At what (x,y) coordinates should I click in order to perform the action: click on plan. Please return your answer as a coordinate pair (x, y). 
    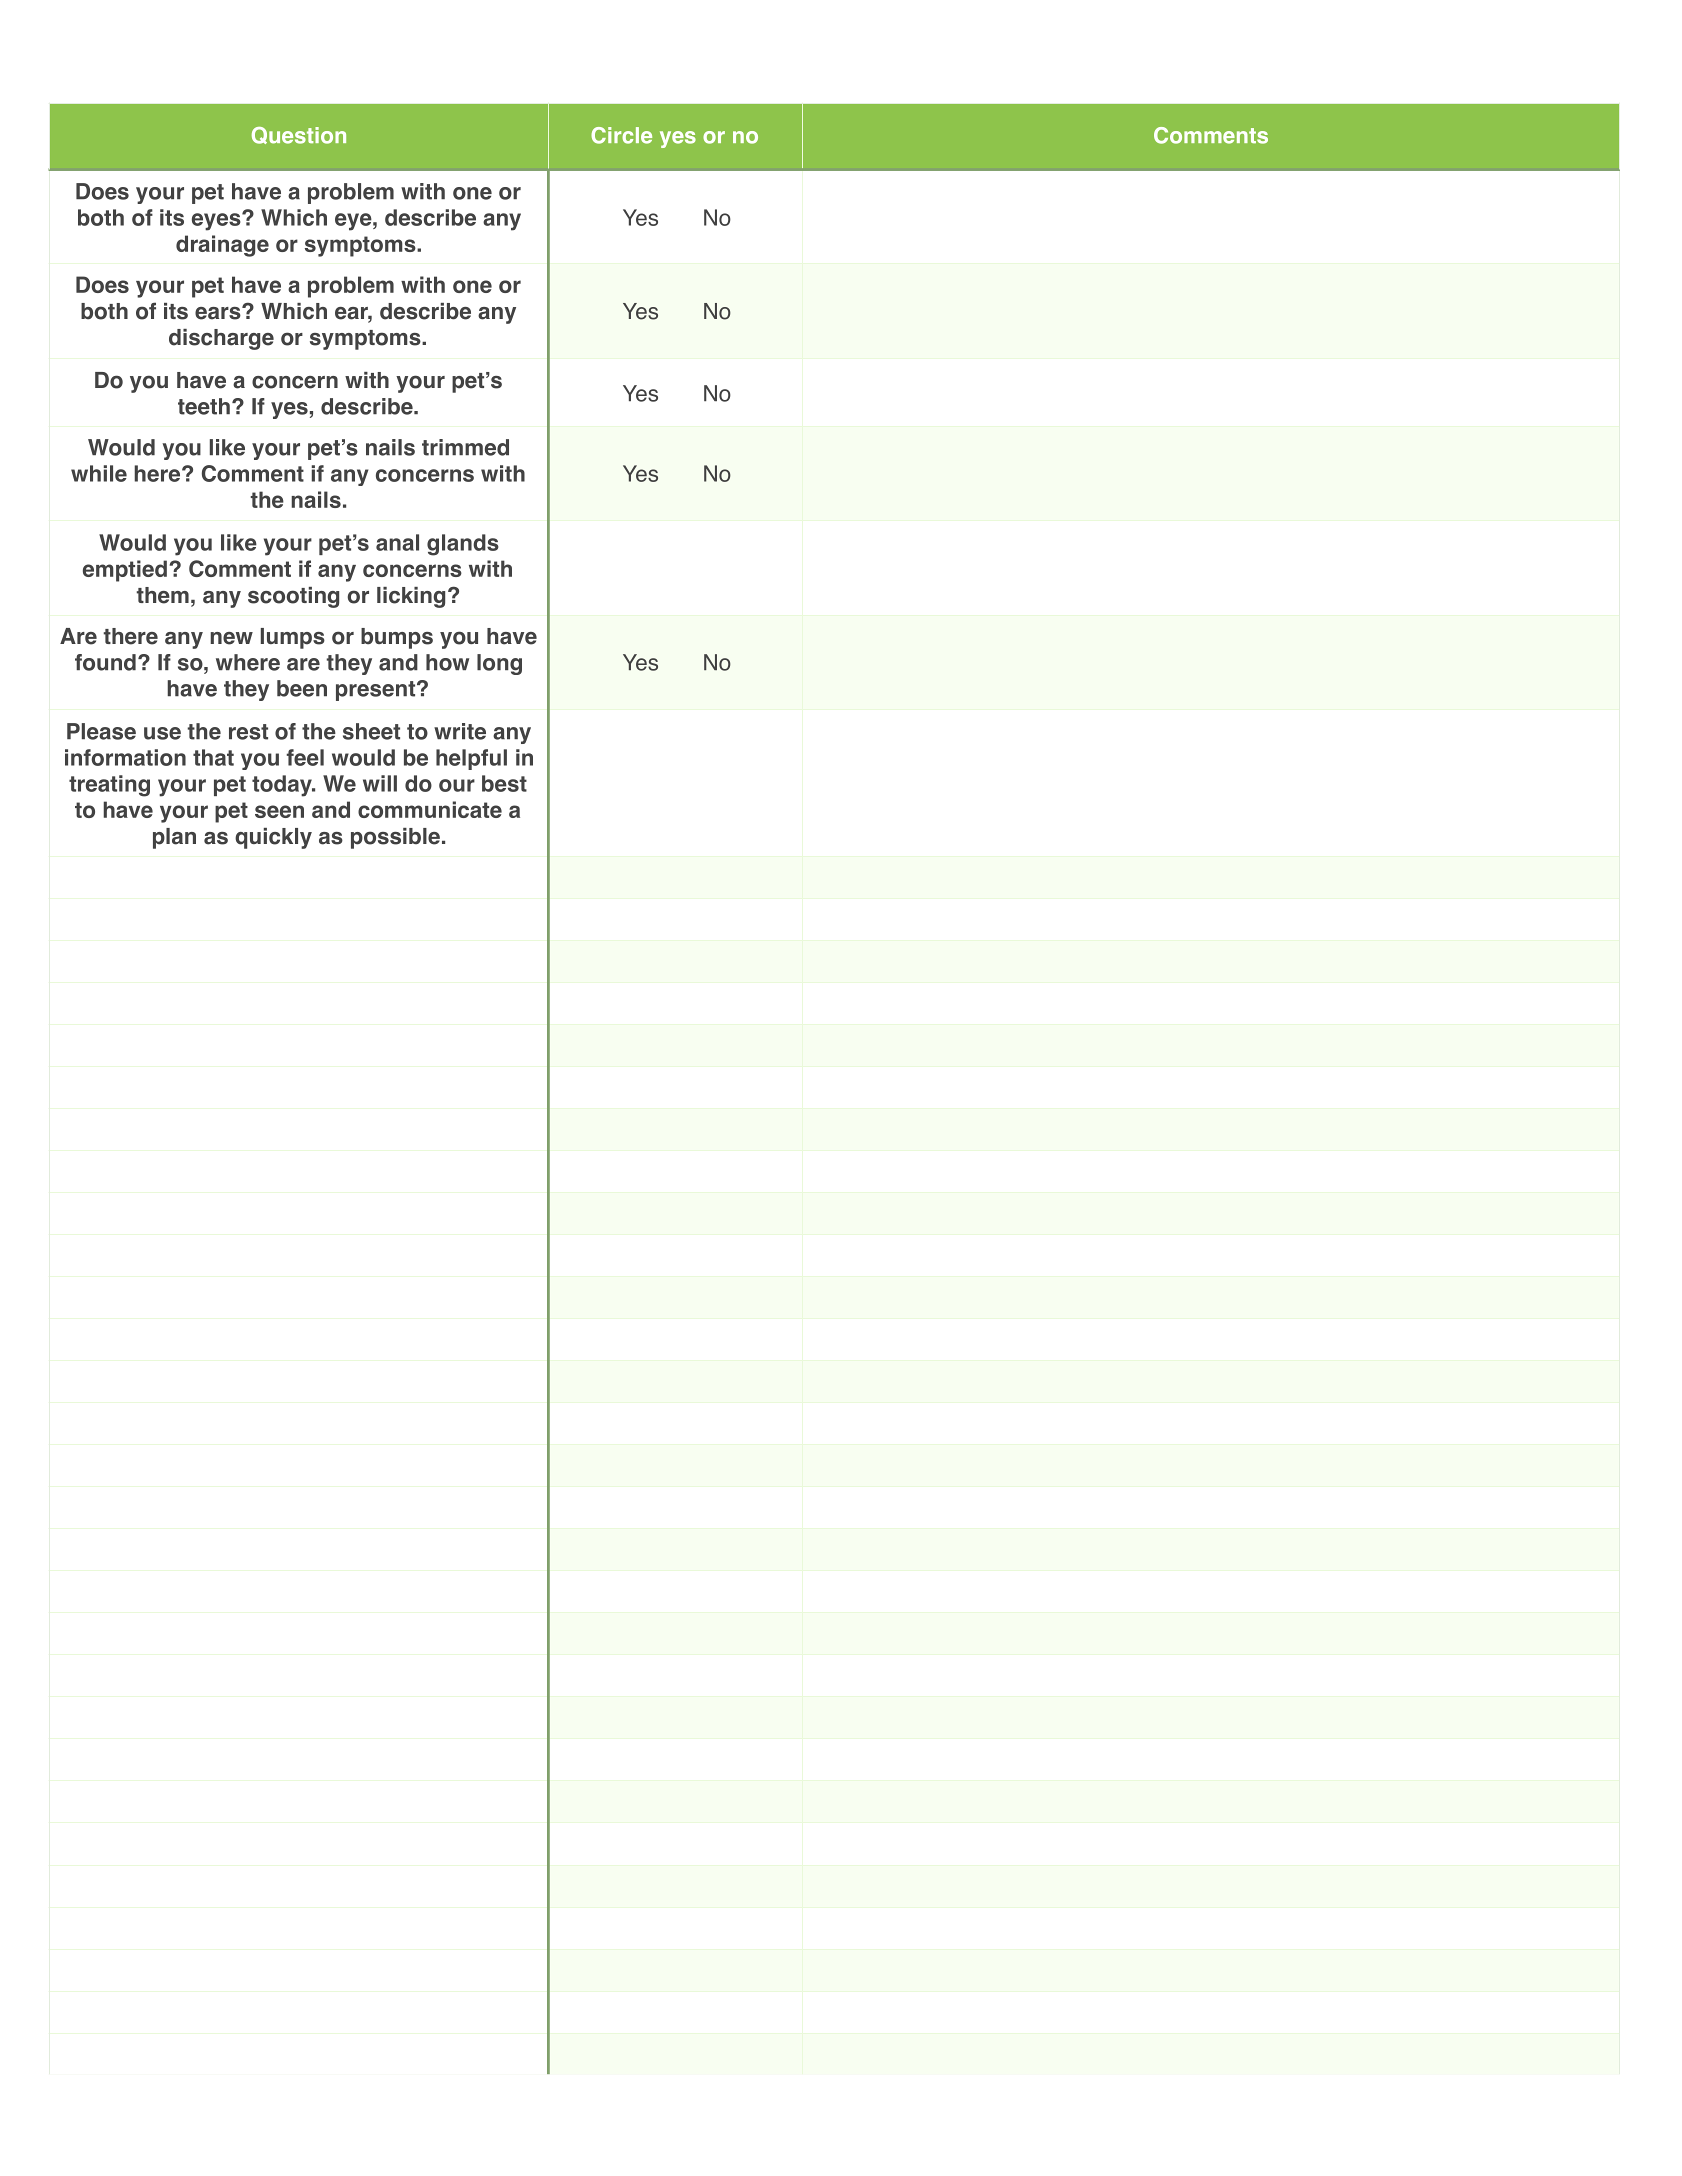
    Looking at the image, I should click on (174, 838).
